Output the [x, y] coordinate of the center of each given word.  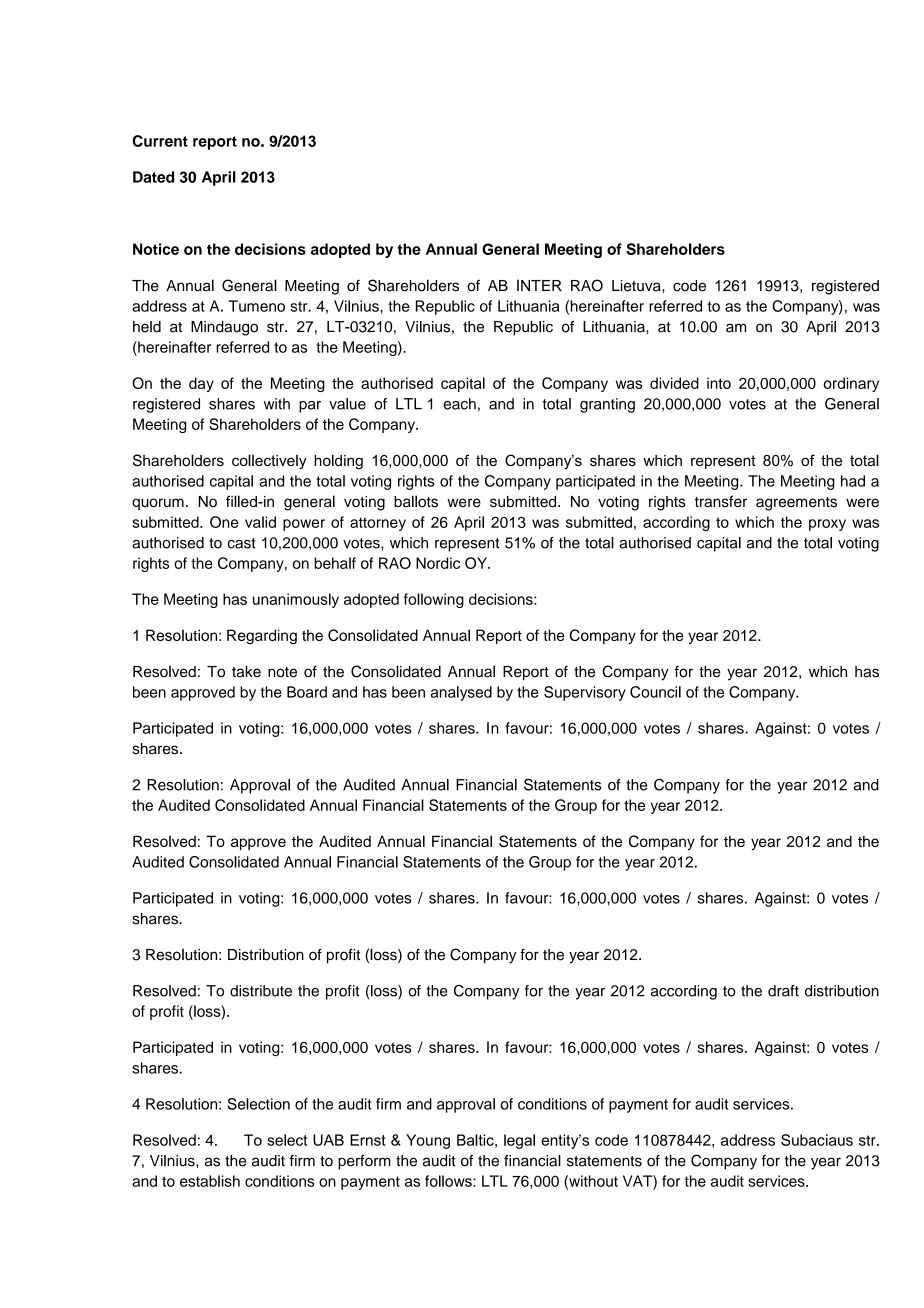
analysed [461, 693]
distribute [261, 991]
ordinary [851, 384]
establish [210, 1181]
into [719, 383]
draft [783, 991]
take [246, 672]
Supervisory [585, 693]
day [201, 384]
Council [655, 692]
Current [160, 141]
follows [449, 1181]
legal [519, 1141]
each [459, 404]
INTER [539, 285]
